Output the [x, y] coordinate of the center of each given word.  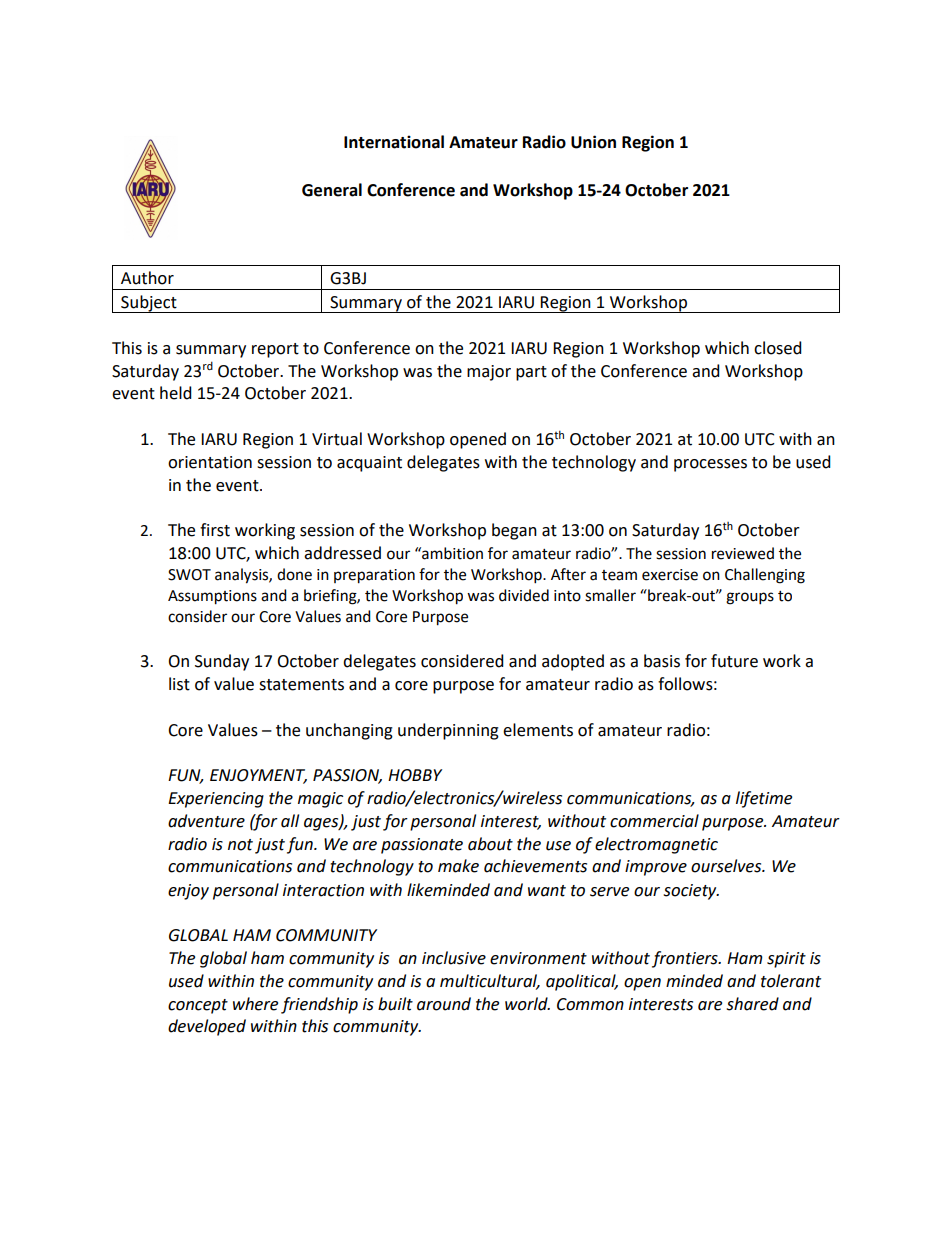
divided [524, 595]
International [394, 142]
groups [750, 598]
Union [593, 142]
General [332, 190]
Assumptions [212, 597]
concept [198, 1006]
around [444, 1004]
